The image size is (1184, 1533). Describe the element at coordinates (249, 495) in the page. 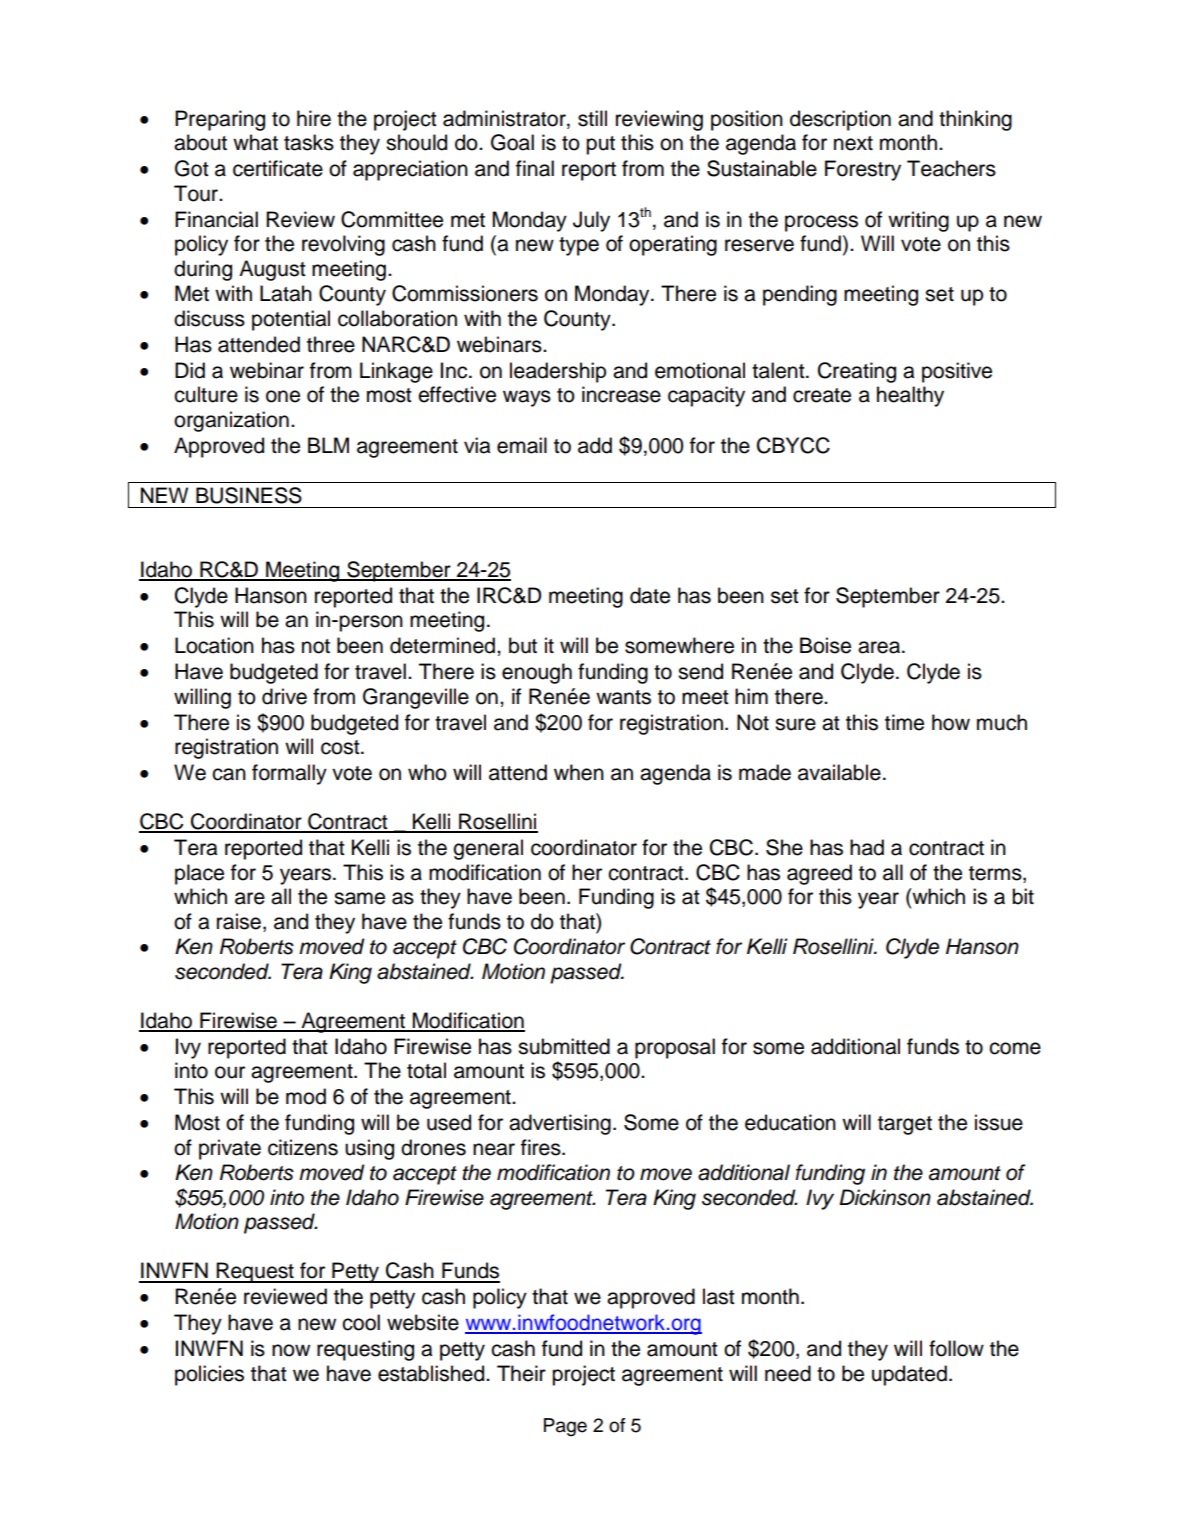

I see `BUSINESS` at that location.
